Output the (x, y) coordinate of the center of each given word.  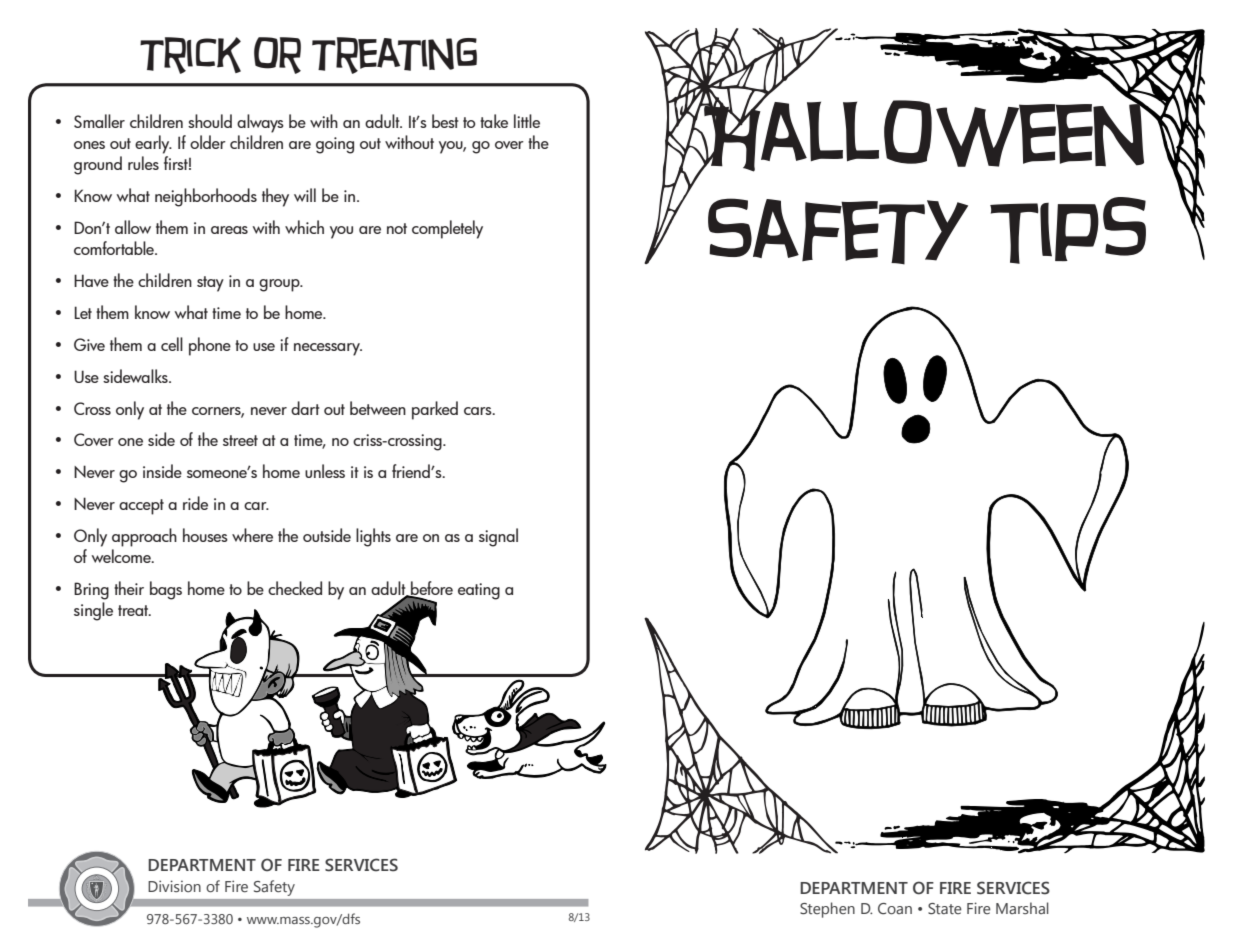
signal (498, 537)
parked (435, 410)
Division (174, 886)
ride (195, 503)
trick (190, 55)
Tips (1068, 230)
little (527, 121)
